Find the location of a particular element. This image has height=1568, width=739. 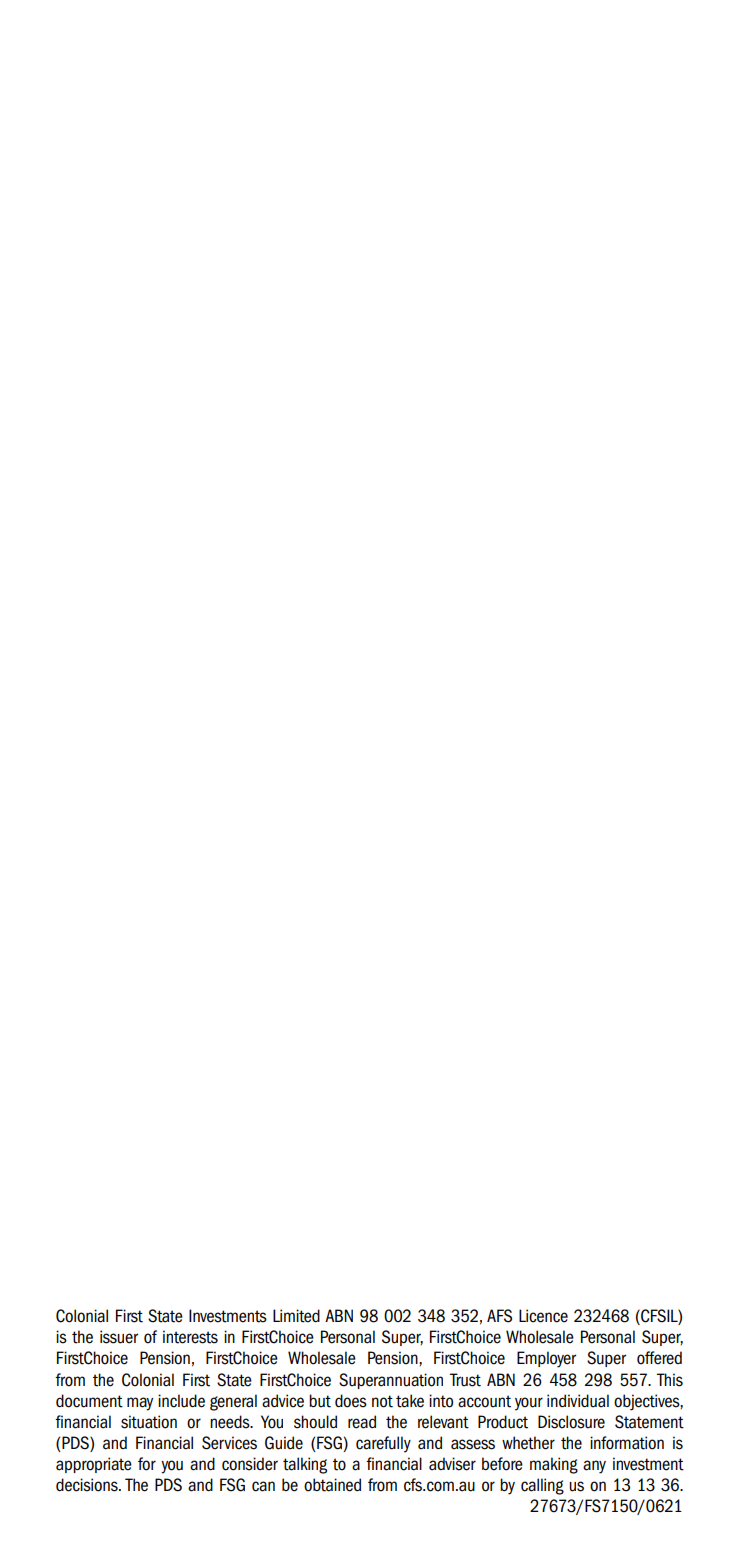

Licence is located at coordinates (543, 1316).
